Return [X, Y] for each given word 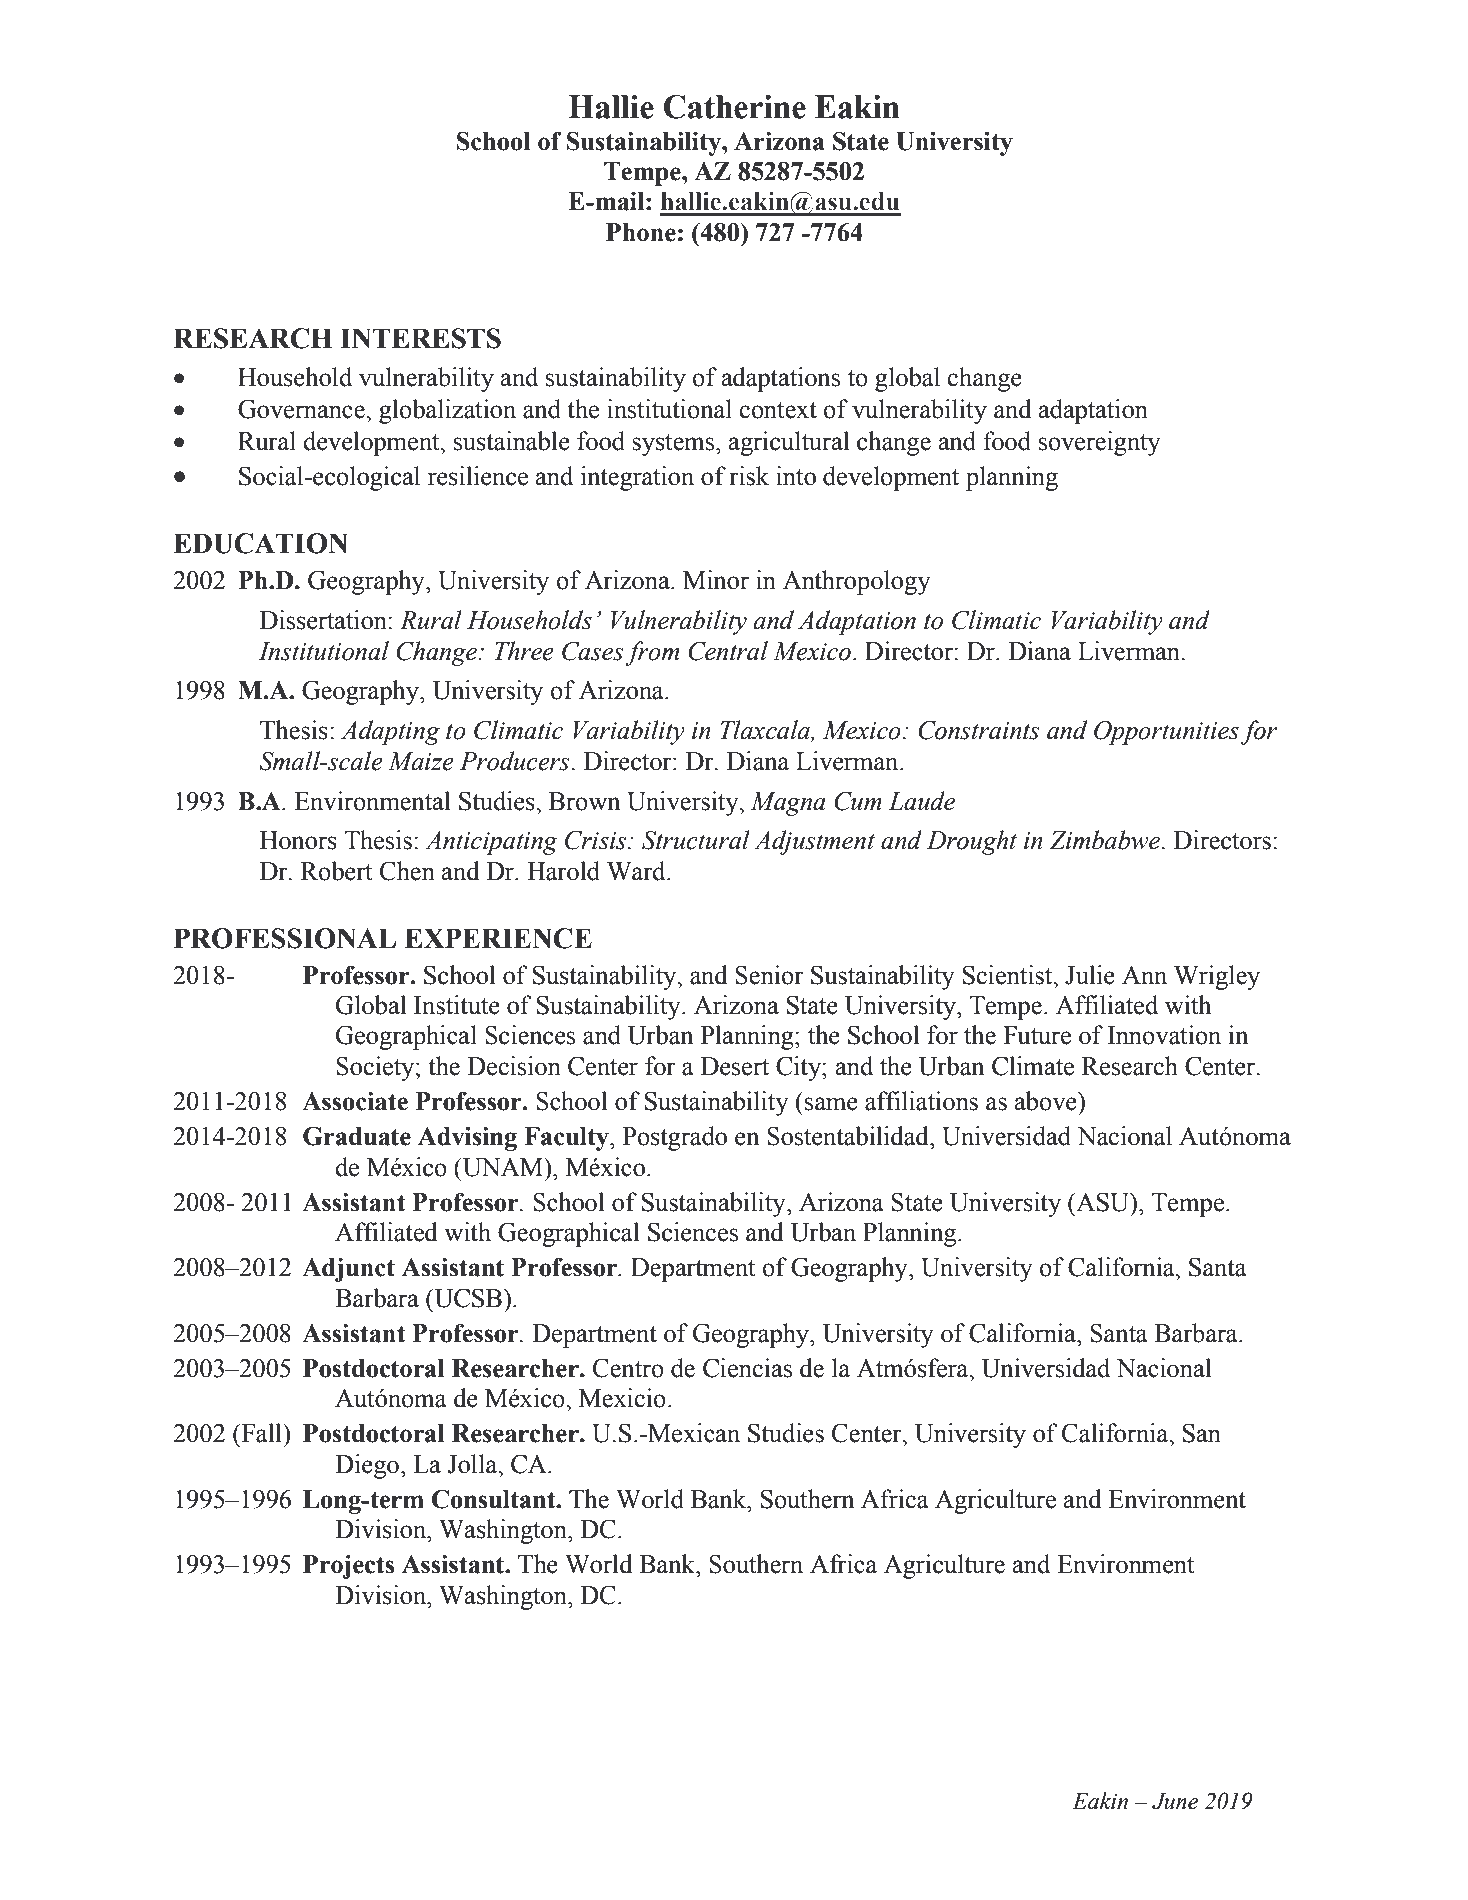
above [1047, 1101]
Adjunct [348, 1270]
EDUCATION [260, 543]
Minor [716, 580]
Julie [1090, 975]
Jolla [473, 1464]
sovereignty [1100, 443]
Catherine [735, 107]
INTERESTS [420, 338]
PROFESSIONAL [285, 938]
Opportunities [1166, 733]
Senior [769, 975]
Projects [348, 1567]
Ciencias [747, 1368]
